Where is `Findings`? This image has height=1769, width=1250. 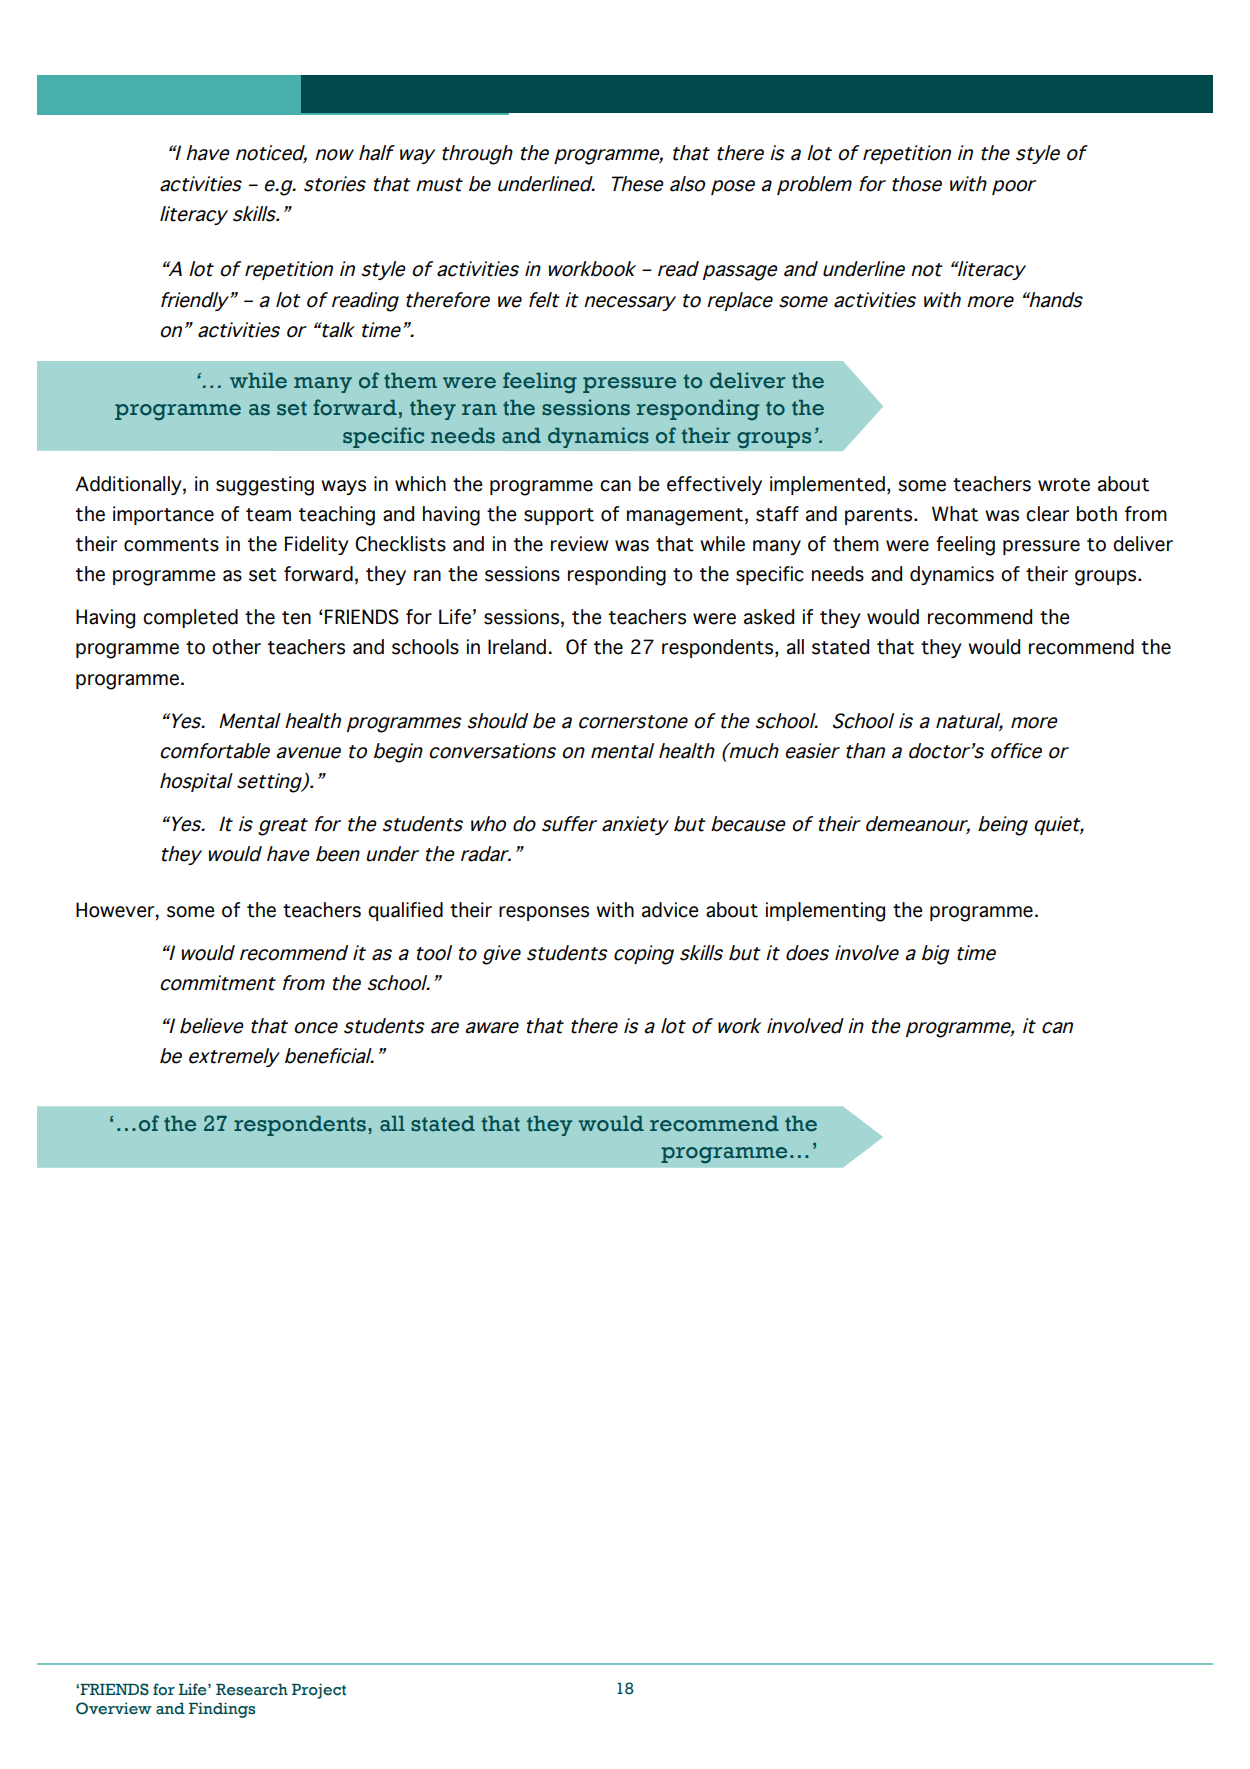 Findings is located at coordinates (222, 1710).
